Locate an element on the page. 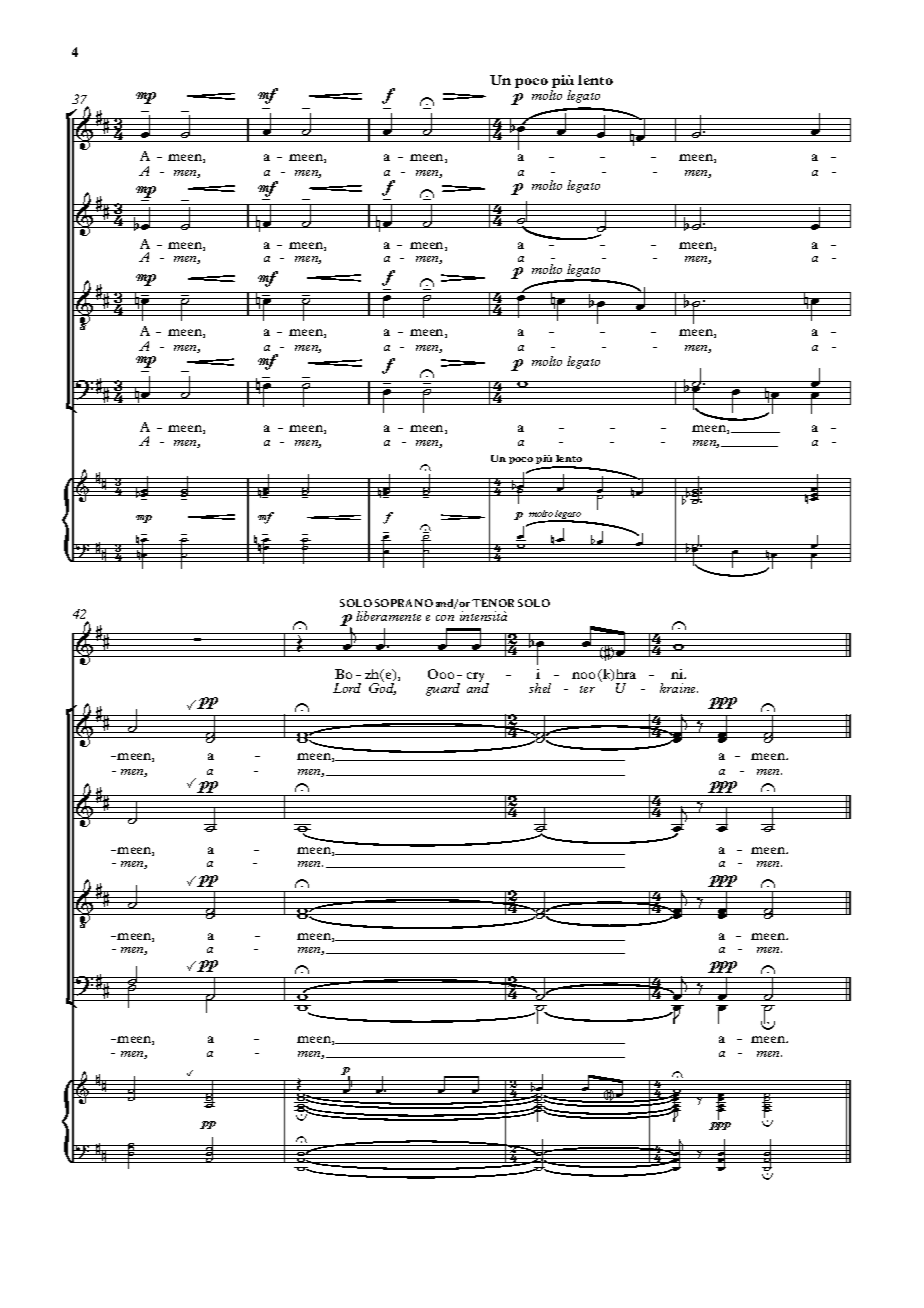  cry is located at coordinates (477, 678).
